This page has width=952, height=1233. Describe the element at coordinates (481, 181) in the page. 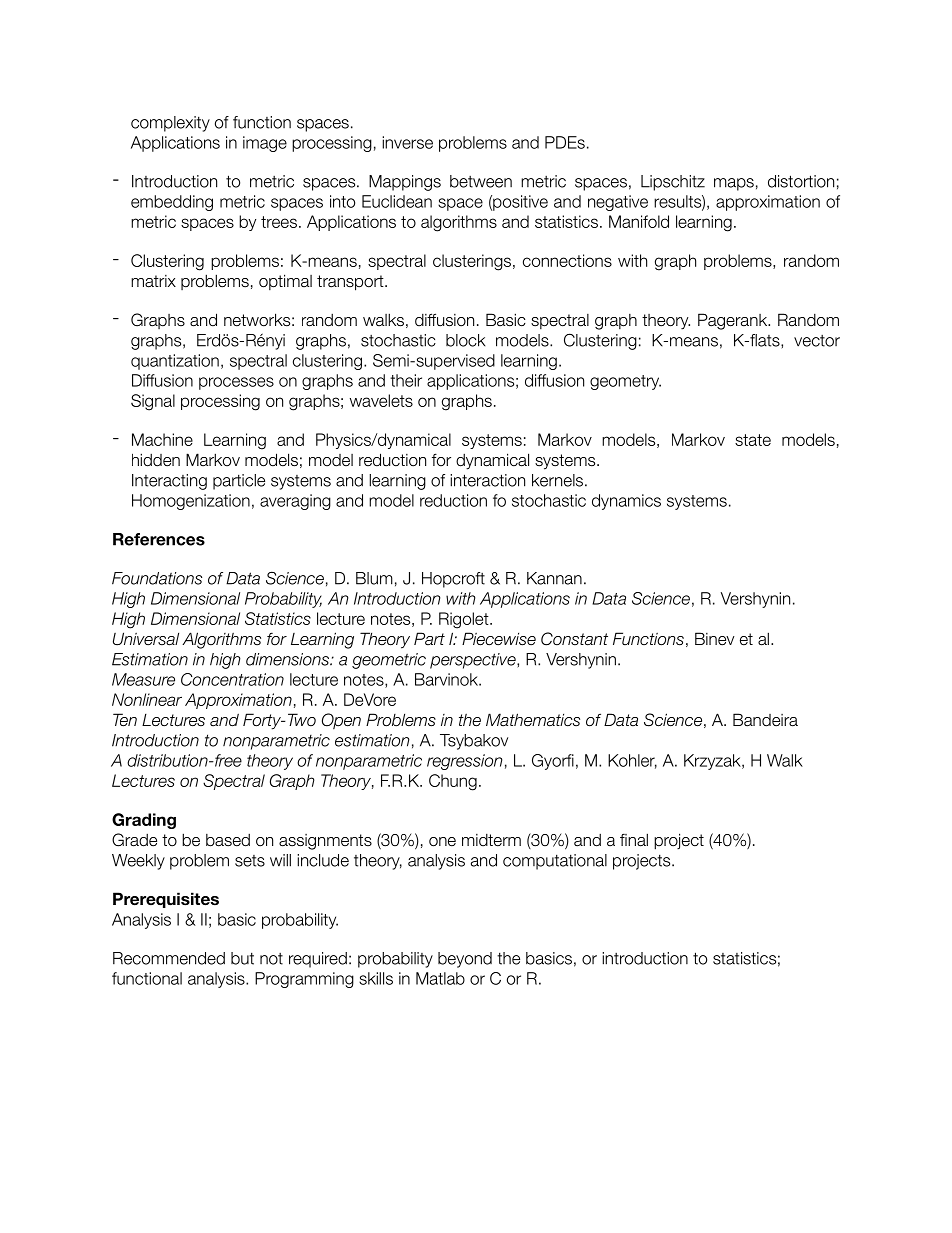

I see `between` at that location.
